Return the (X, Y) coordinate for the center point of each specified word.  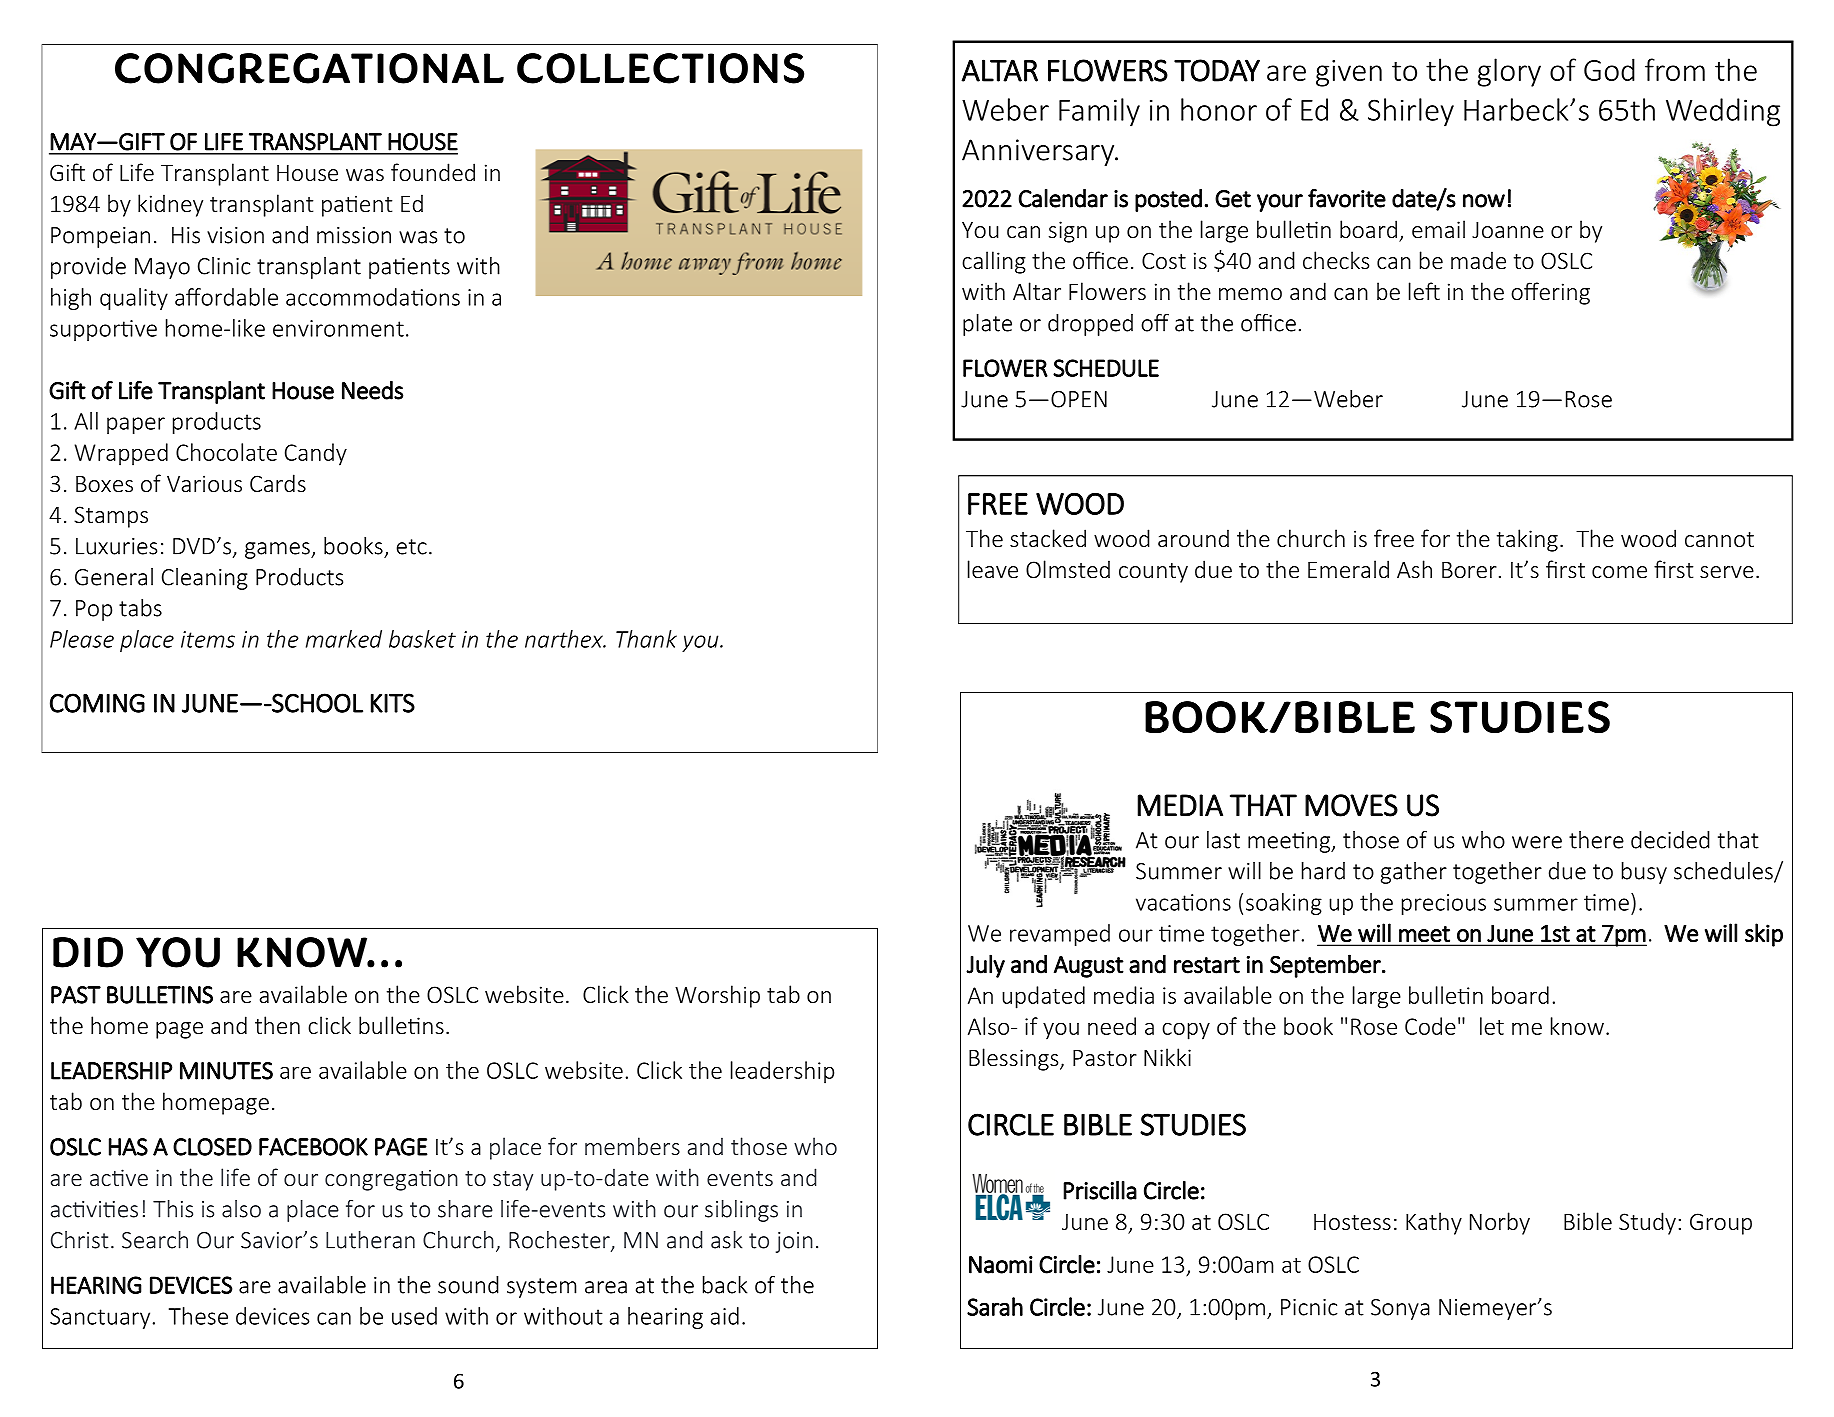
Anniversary (1039, 152)
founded (433, 172)
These (198, 1316)
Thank (646, 639)
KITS (393, 703)
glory (1509, 72)
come (1619, 572)
